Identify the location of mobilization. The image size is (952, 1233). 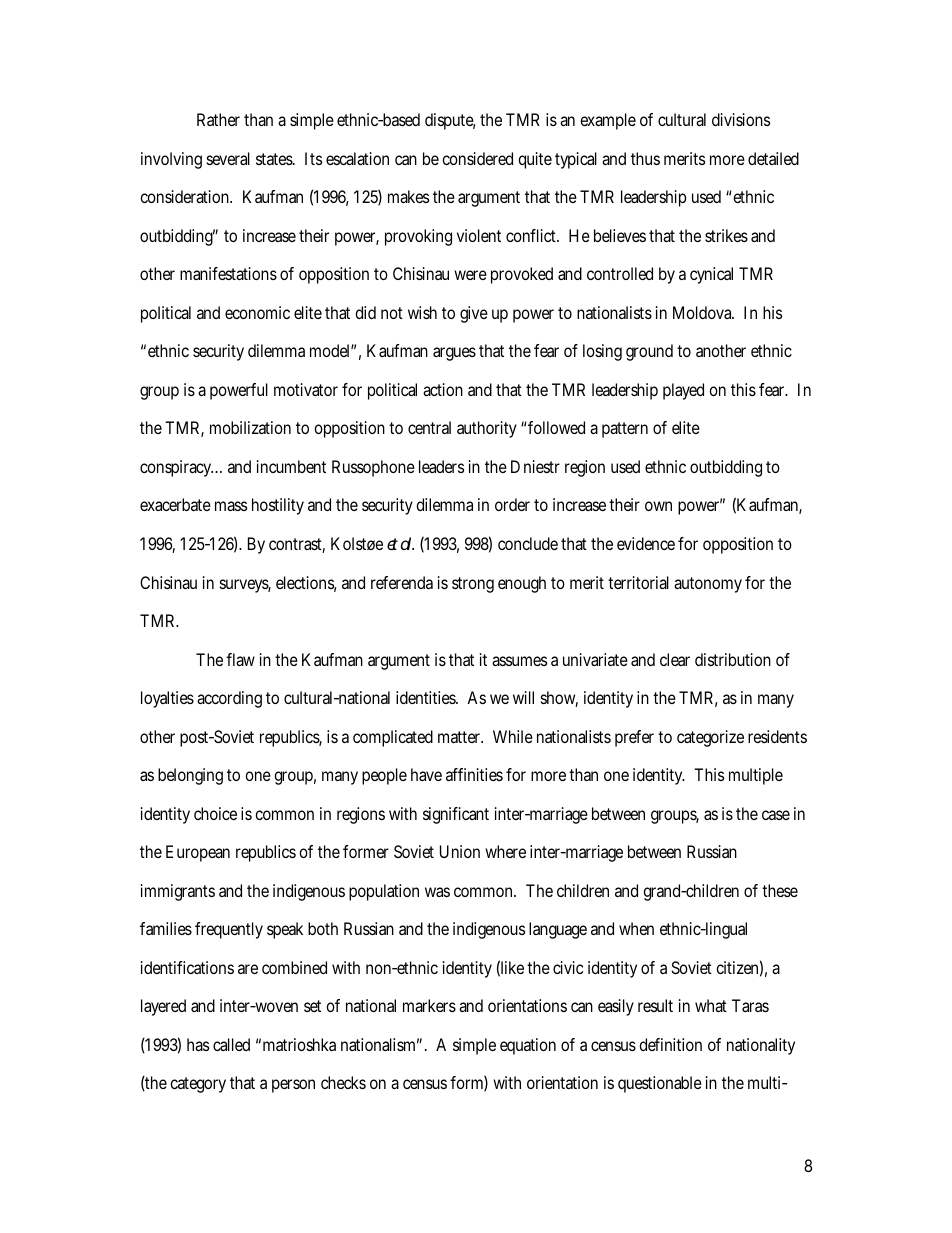
(250, 427).
